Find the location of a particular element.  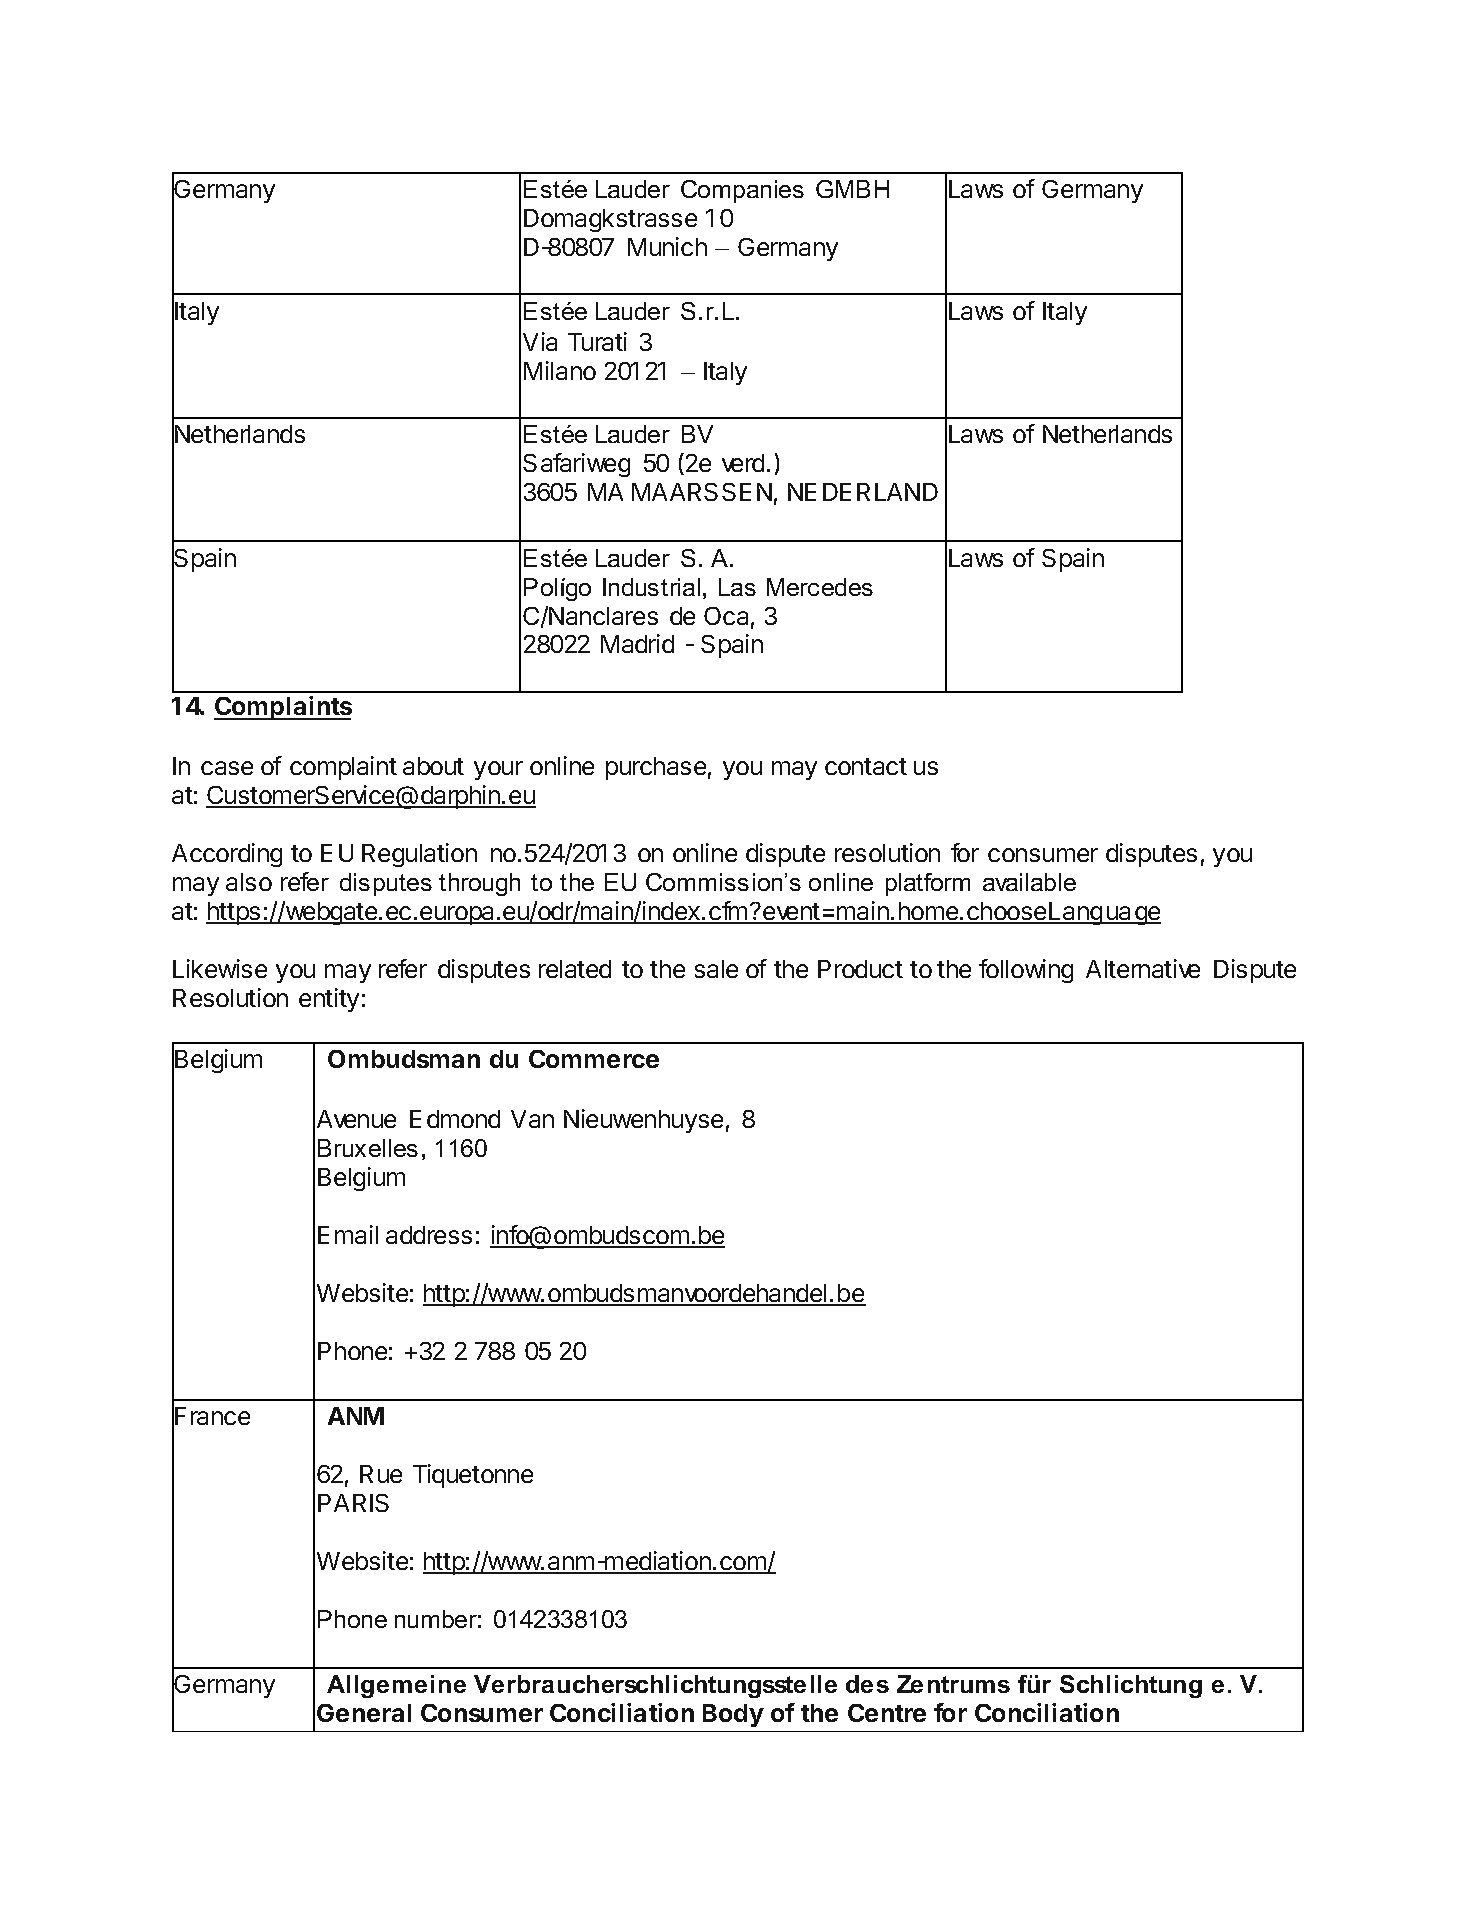

Via is located at coordinates (540, 341).
